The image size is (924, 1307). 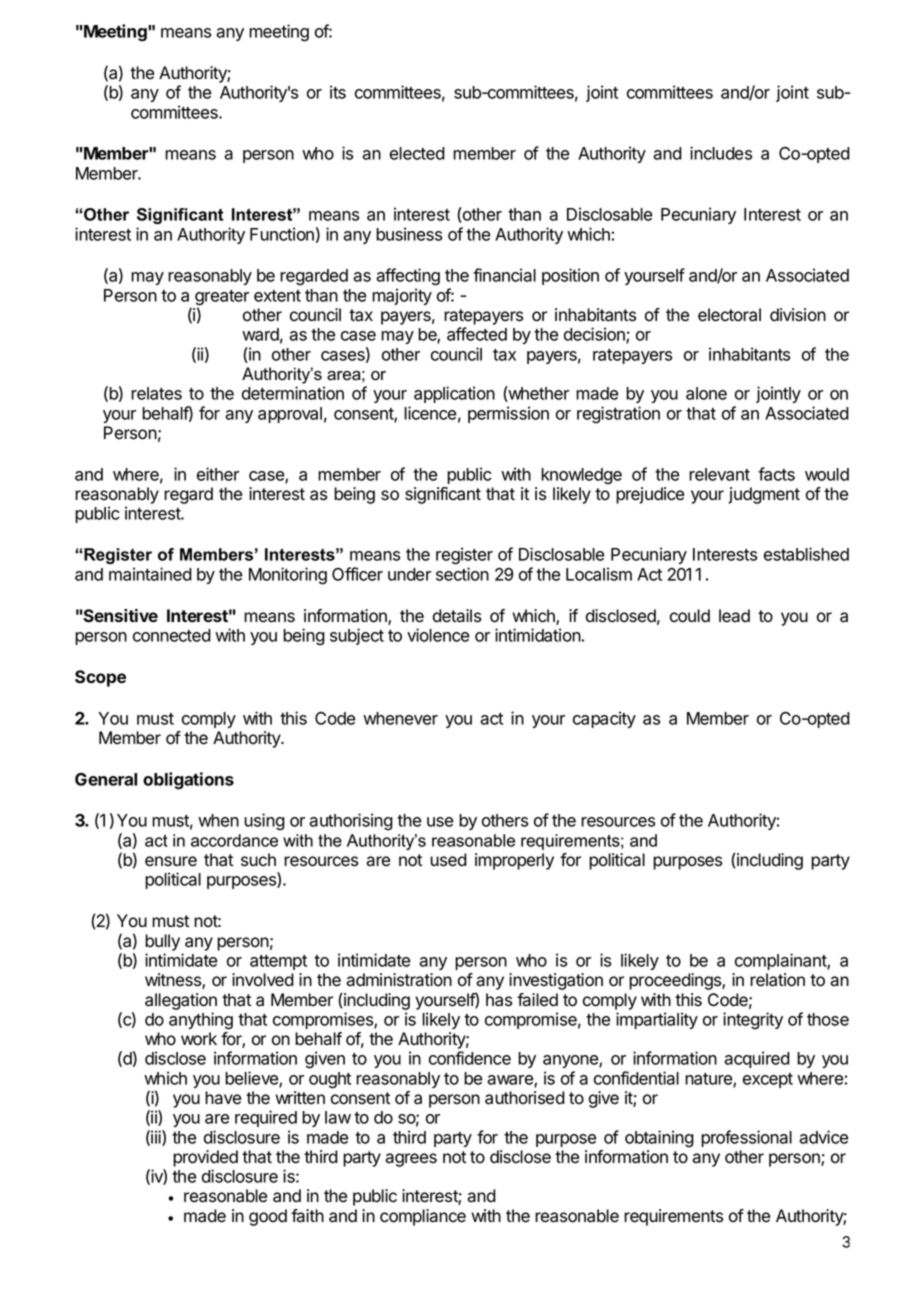 I want to click on connected, so click(x=172, y=635).
